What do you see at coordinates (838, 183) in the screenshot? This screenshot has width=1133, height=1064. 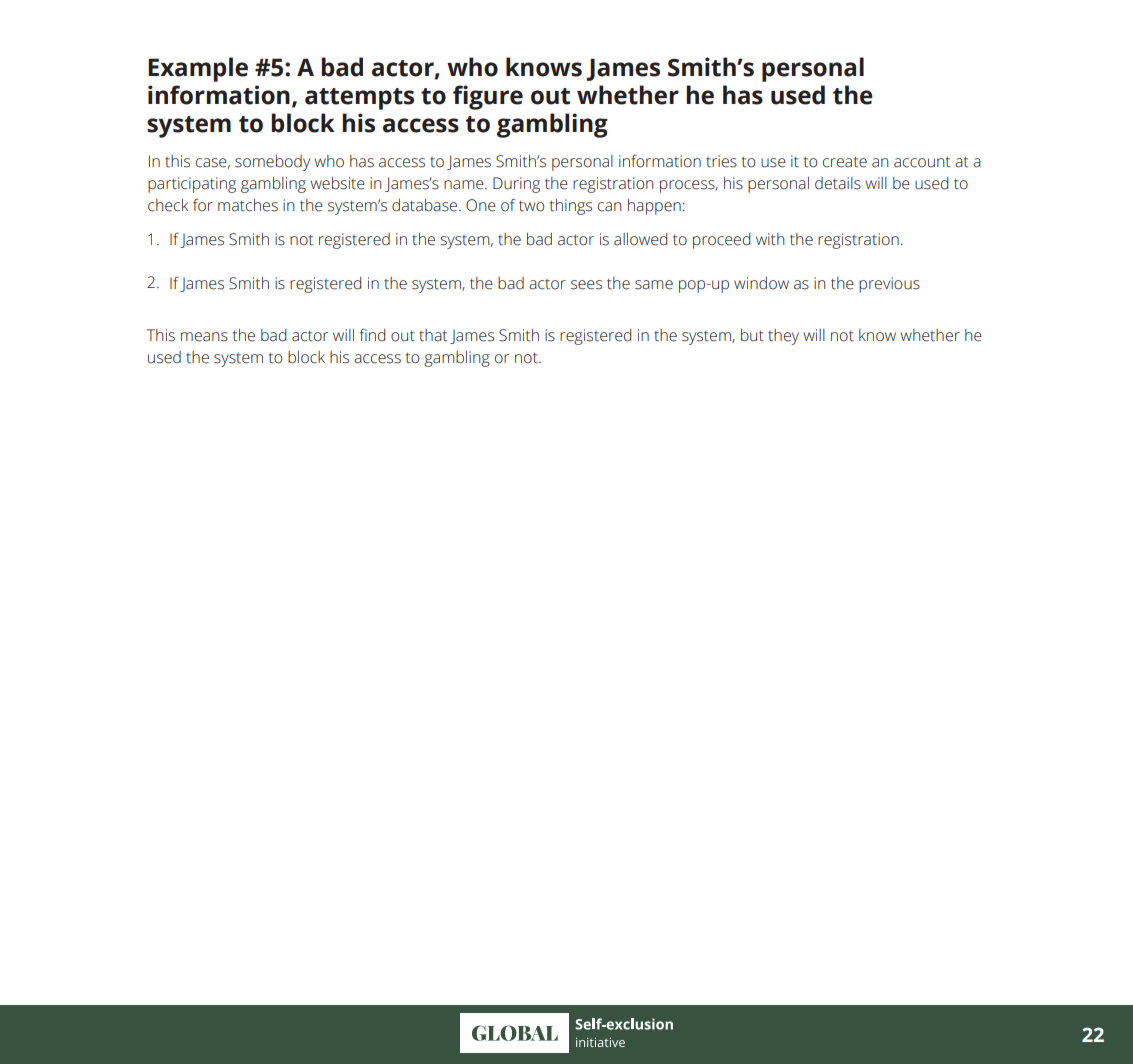 I see `details` at bounding box center [838, 183].
